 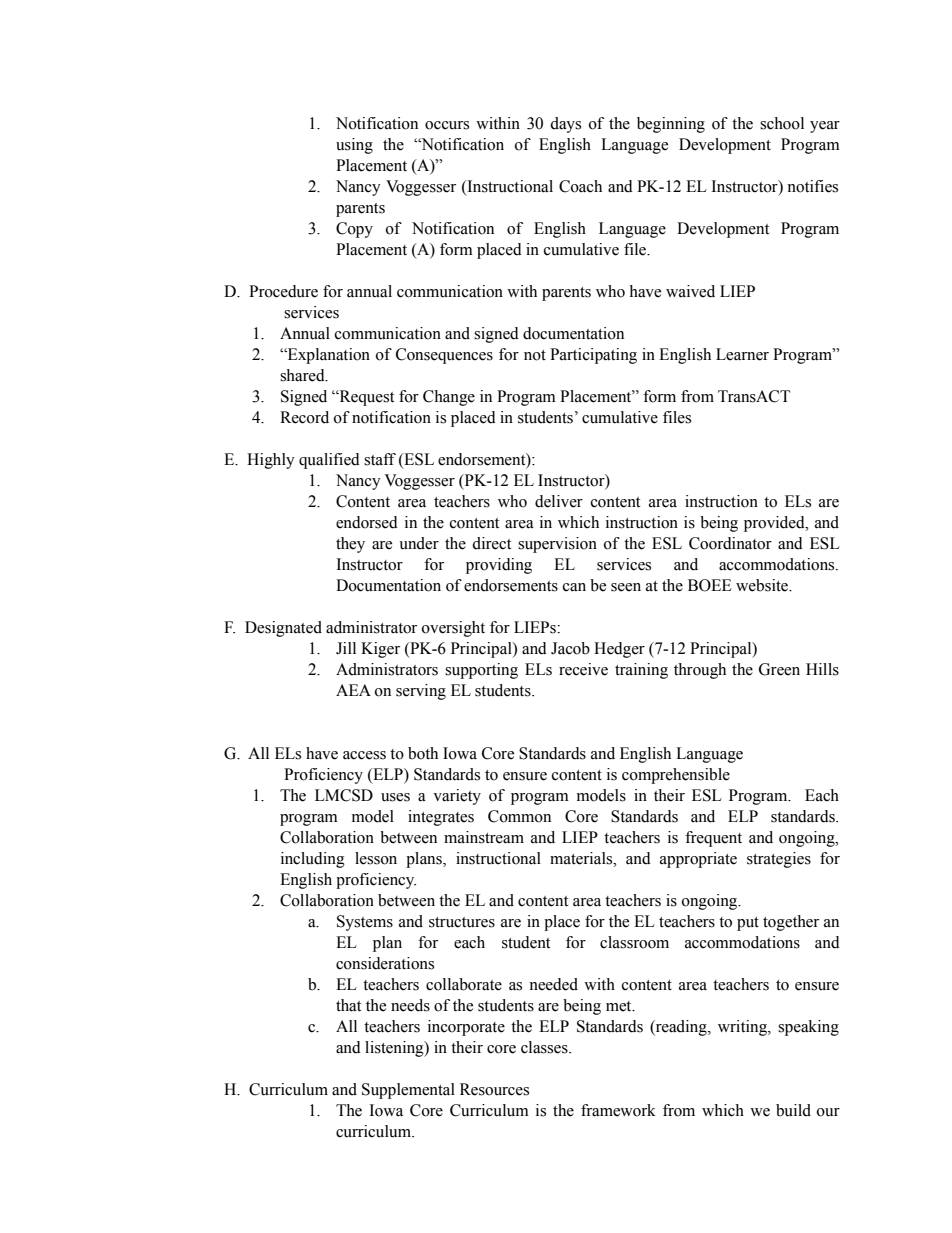 I want to click on days, so click(x=565, y=125).
